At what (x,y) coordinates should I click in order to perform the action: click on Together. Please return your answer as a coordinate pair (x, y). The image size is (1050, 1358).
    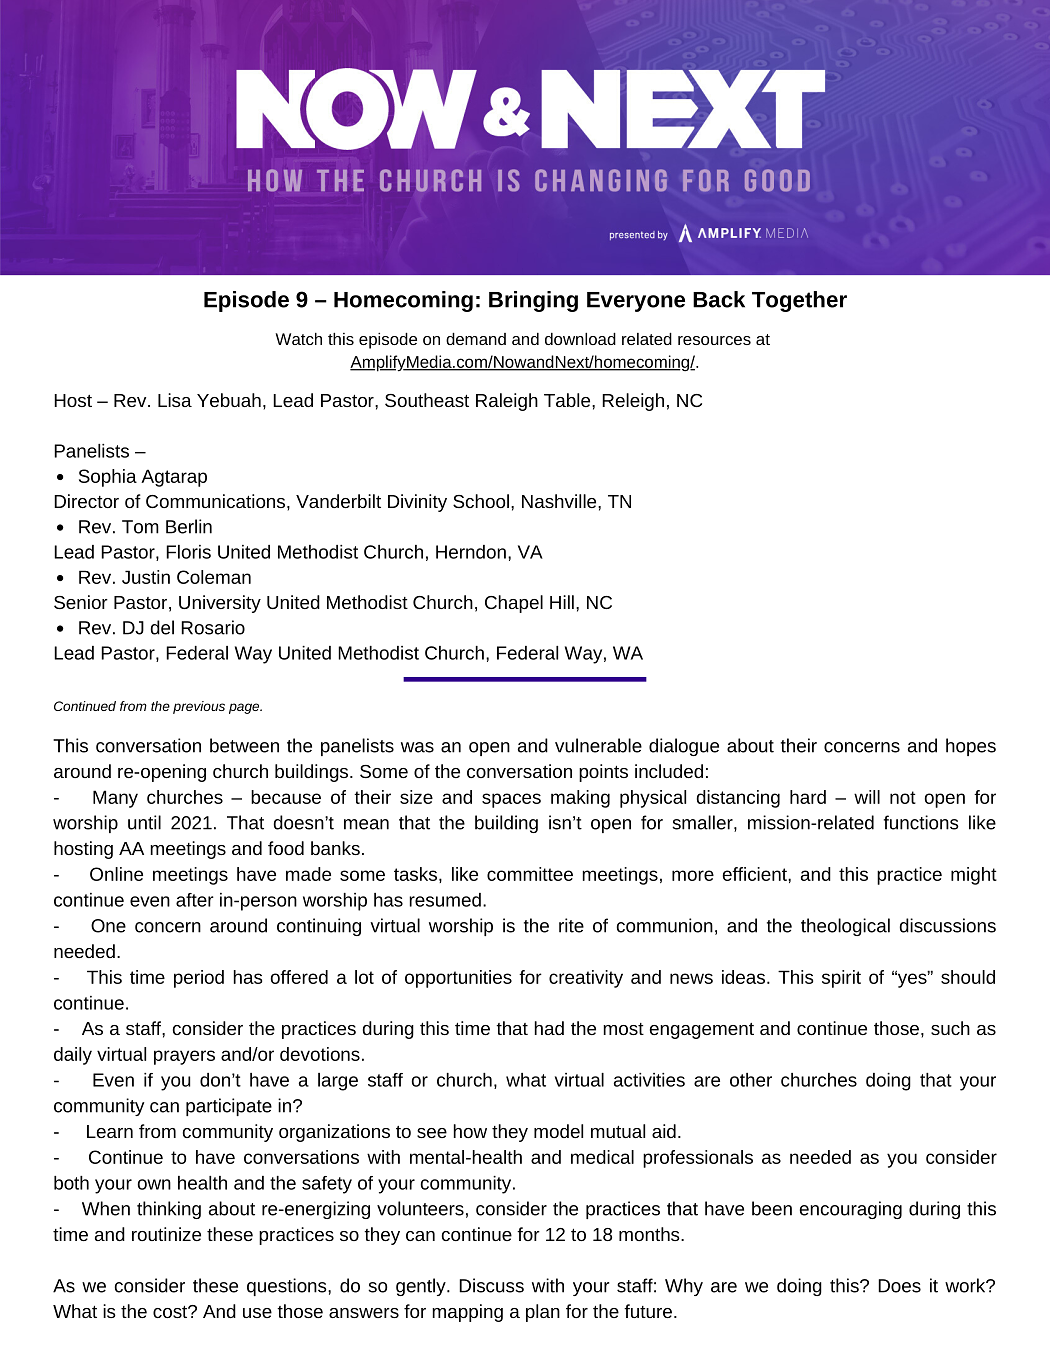
    Looking at the image, I should click on (799, 301).
